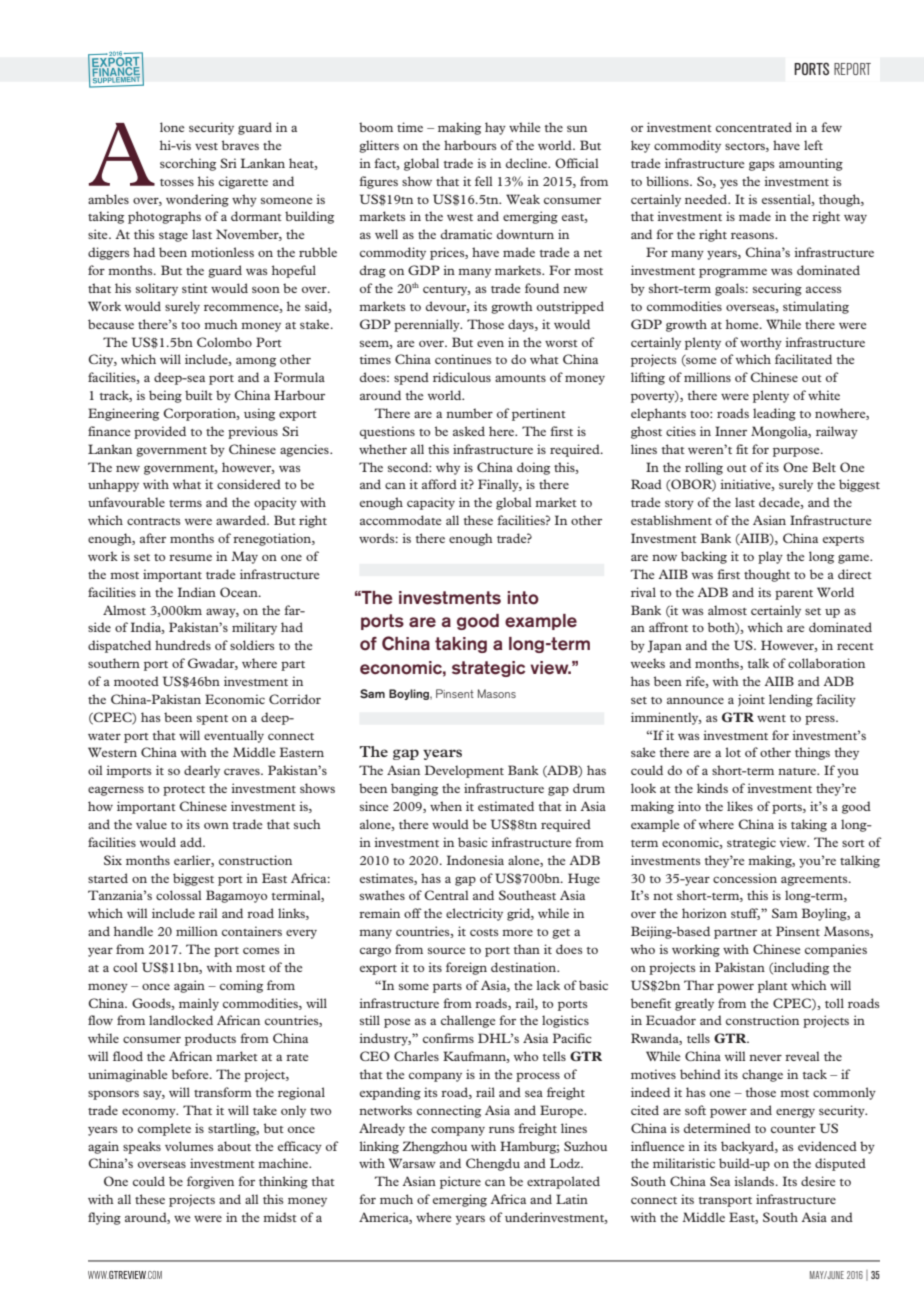  Describe the element at coordinates (192, 842) in the document. I see `add` at that location.
